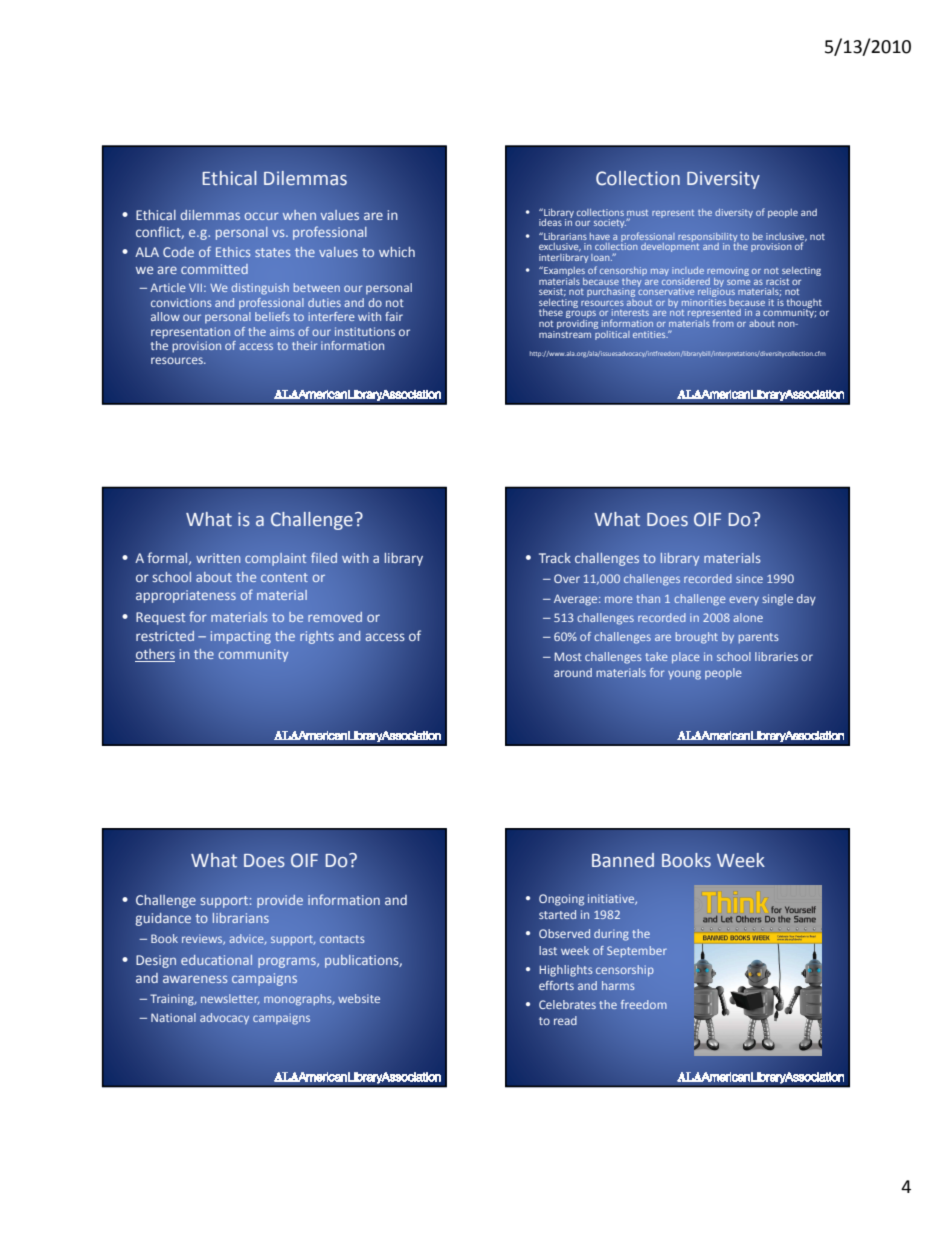 The width and height of the image is (952, 1233). Describe the element at coordinates (233, 252) in the image. I see `Ethics` at that location.
